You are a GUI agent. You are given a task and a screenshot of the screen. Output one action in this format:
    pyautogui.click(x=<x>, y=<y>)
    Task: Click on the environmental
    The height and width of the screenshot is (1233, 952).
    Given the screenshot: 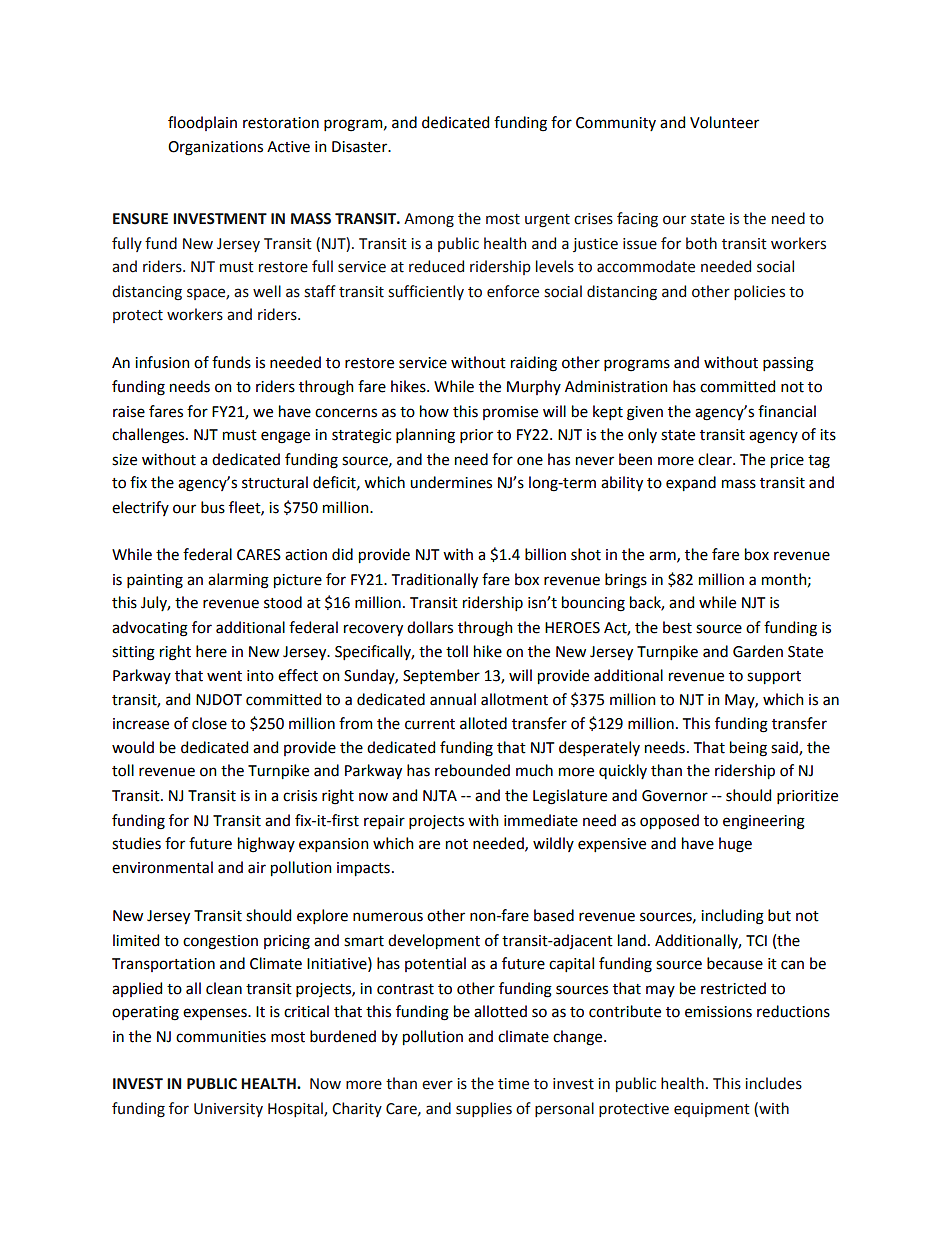 What is the action you would take?
    pyautogui.click(x=162, y=867)
